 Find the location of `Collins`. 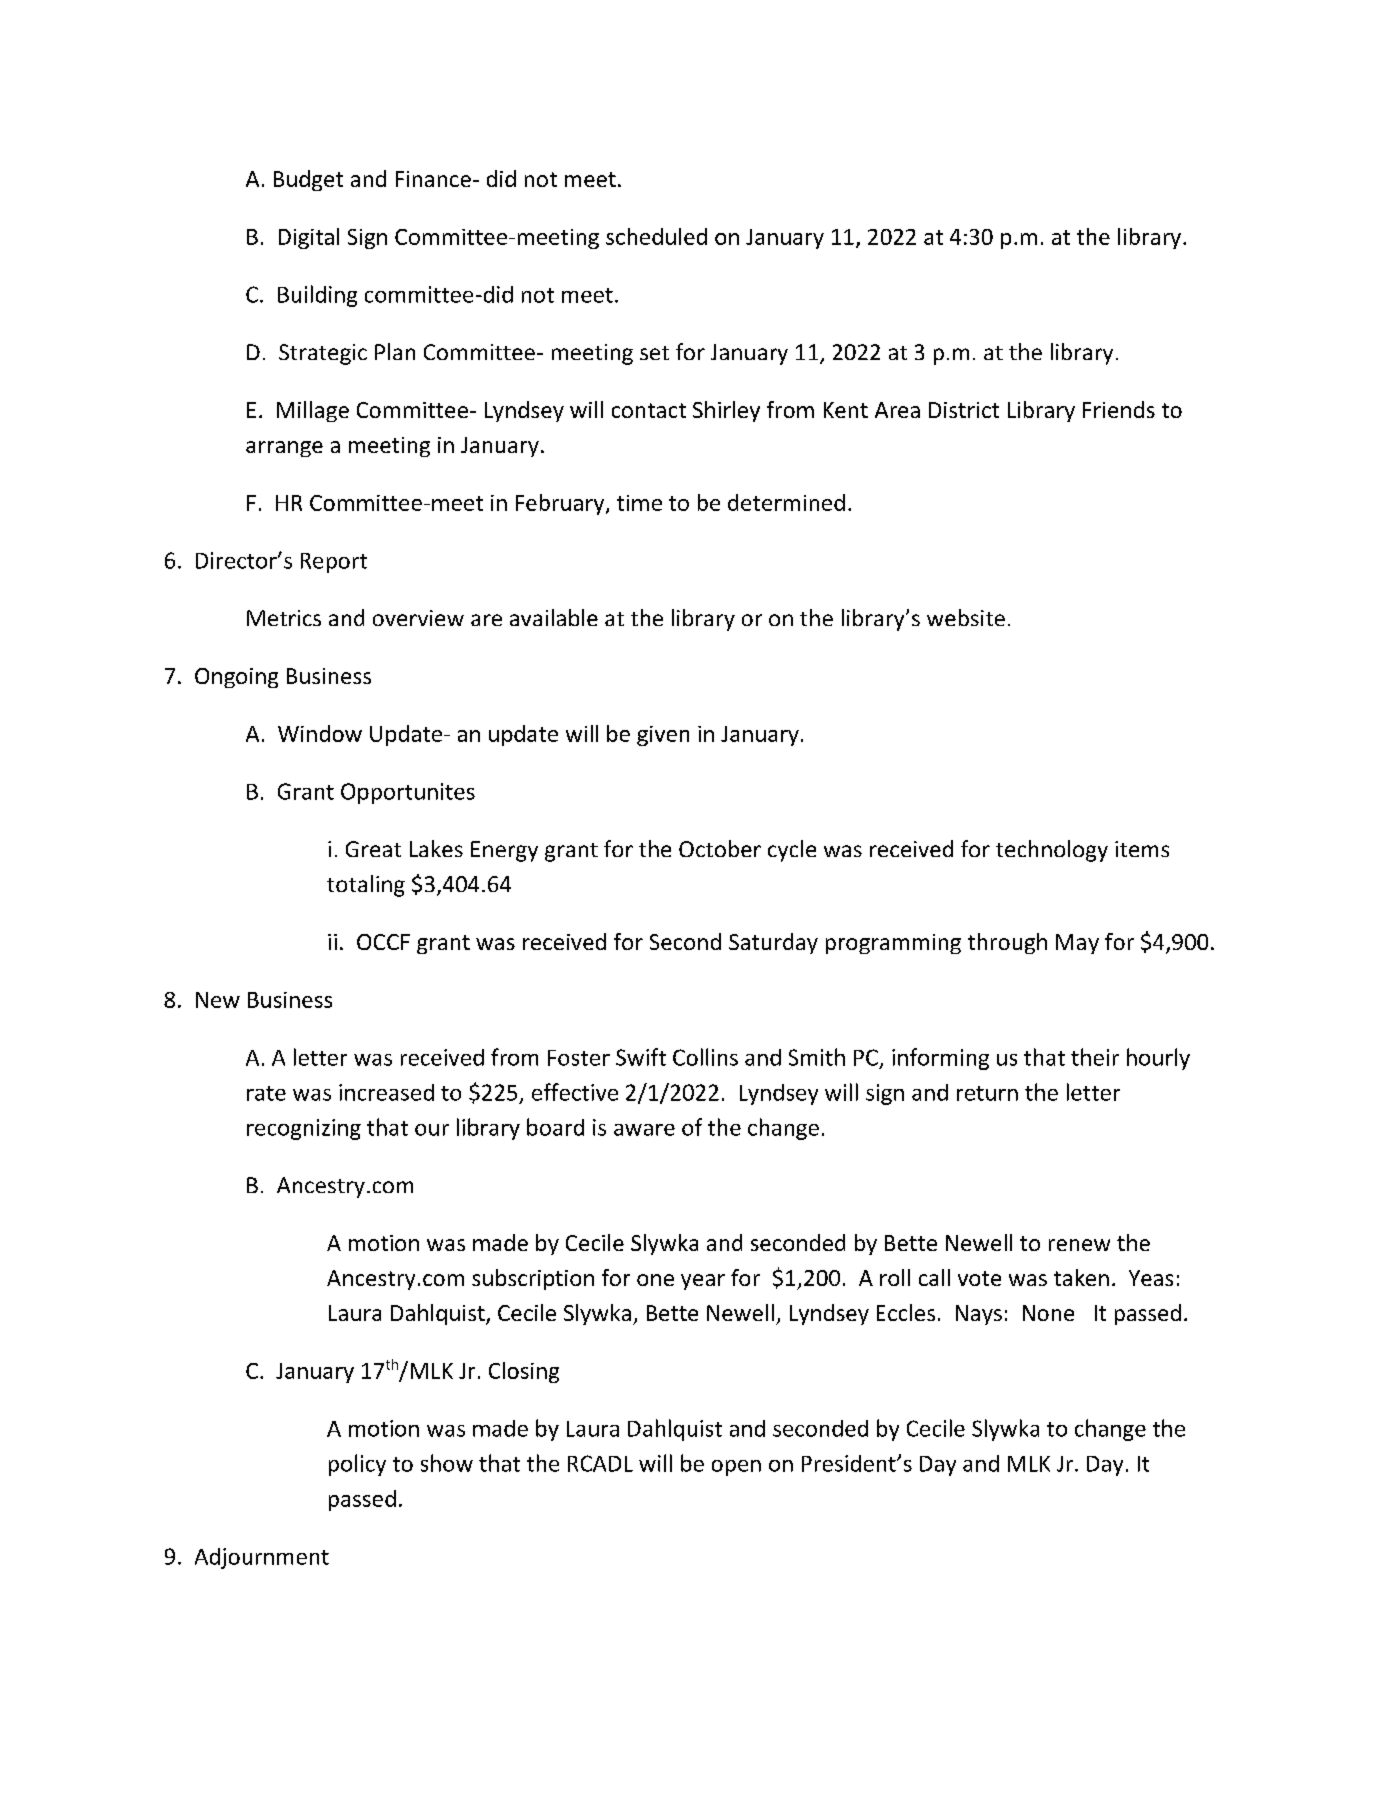

Collins is located at coordinates (705, 1057).
